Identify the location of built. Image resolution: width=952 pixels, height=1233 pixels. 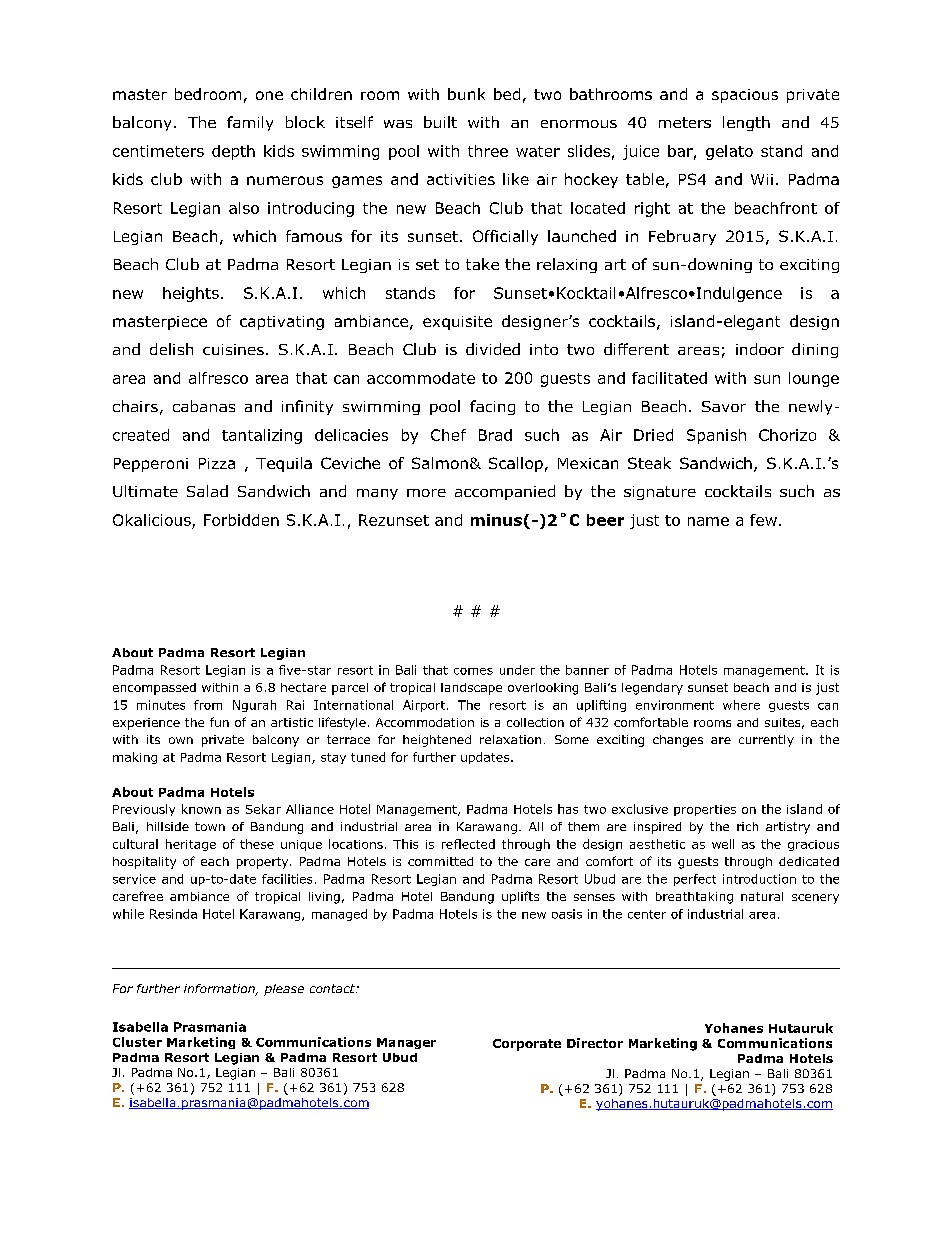
(440, 122).
